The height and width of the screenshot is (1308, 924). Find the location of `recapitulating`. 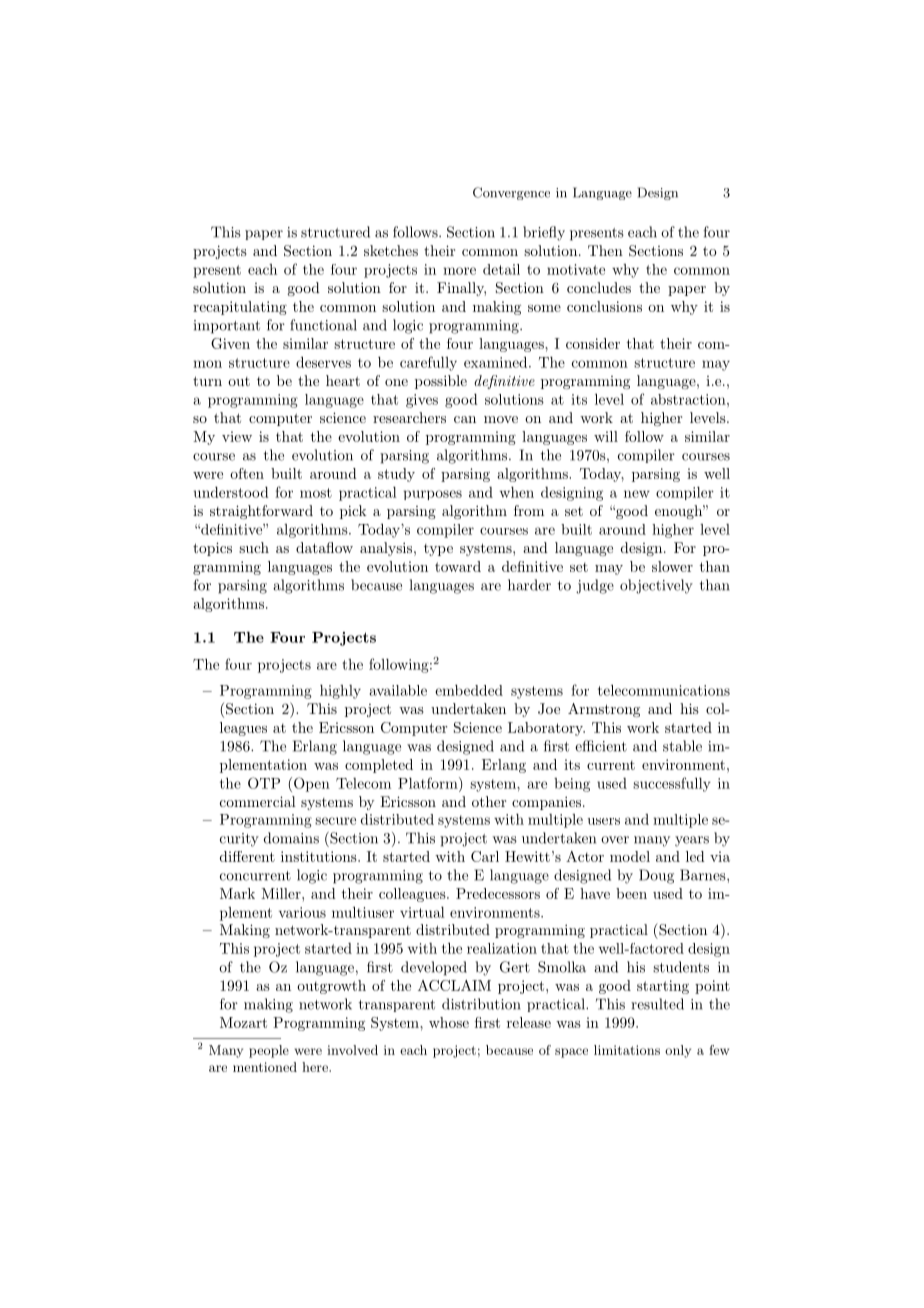

recapitulating is located at coordinates (240, 308).
